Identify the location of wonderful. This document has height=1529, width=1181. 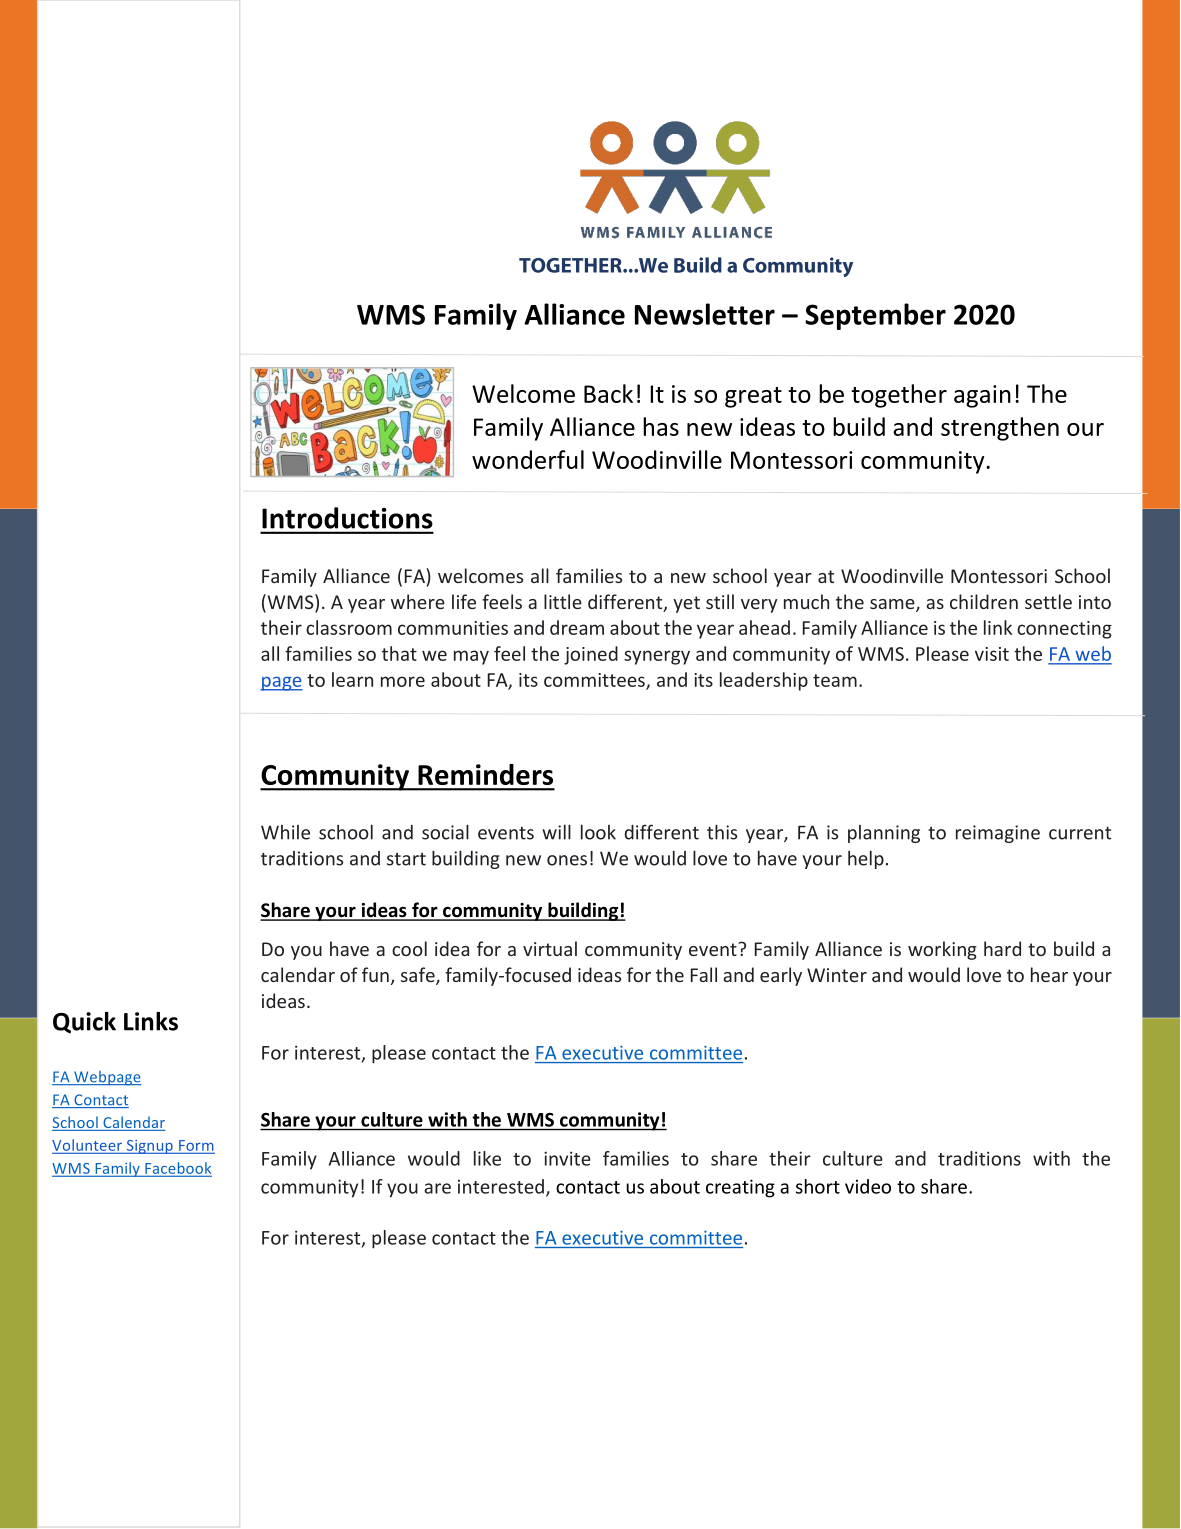
(528, 459).
